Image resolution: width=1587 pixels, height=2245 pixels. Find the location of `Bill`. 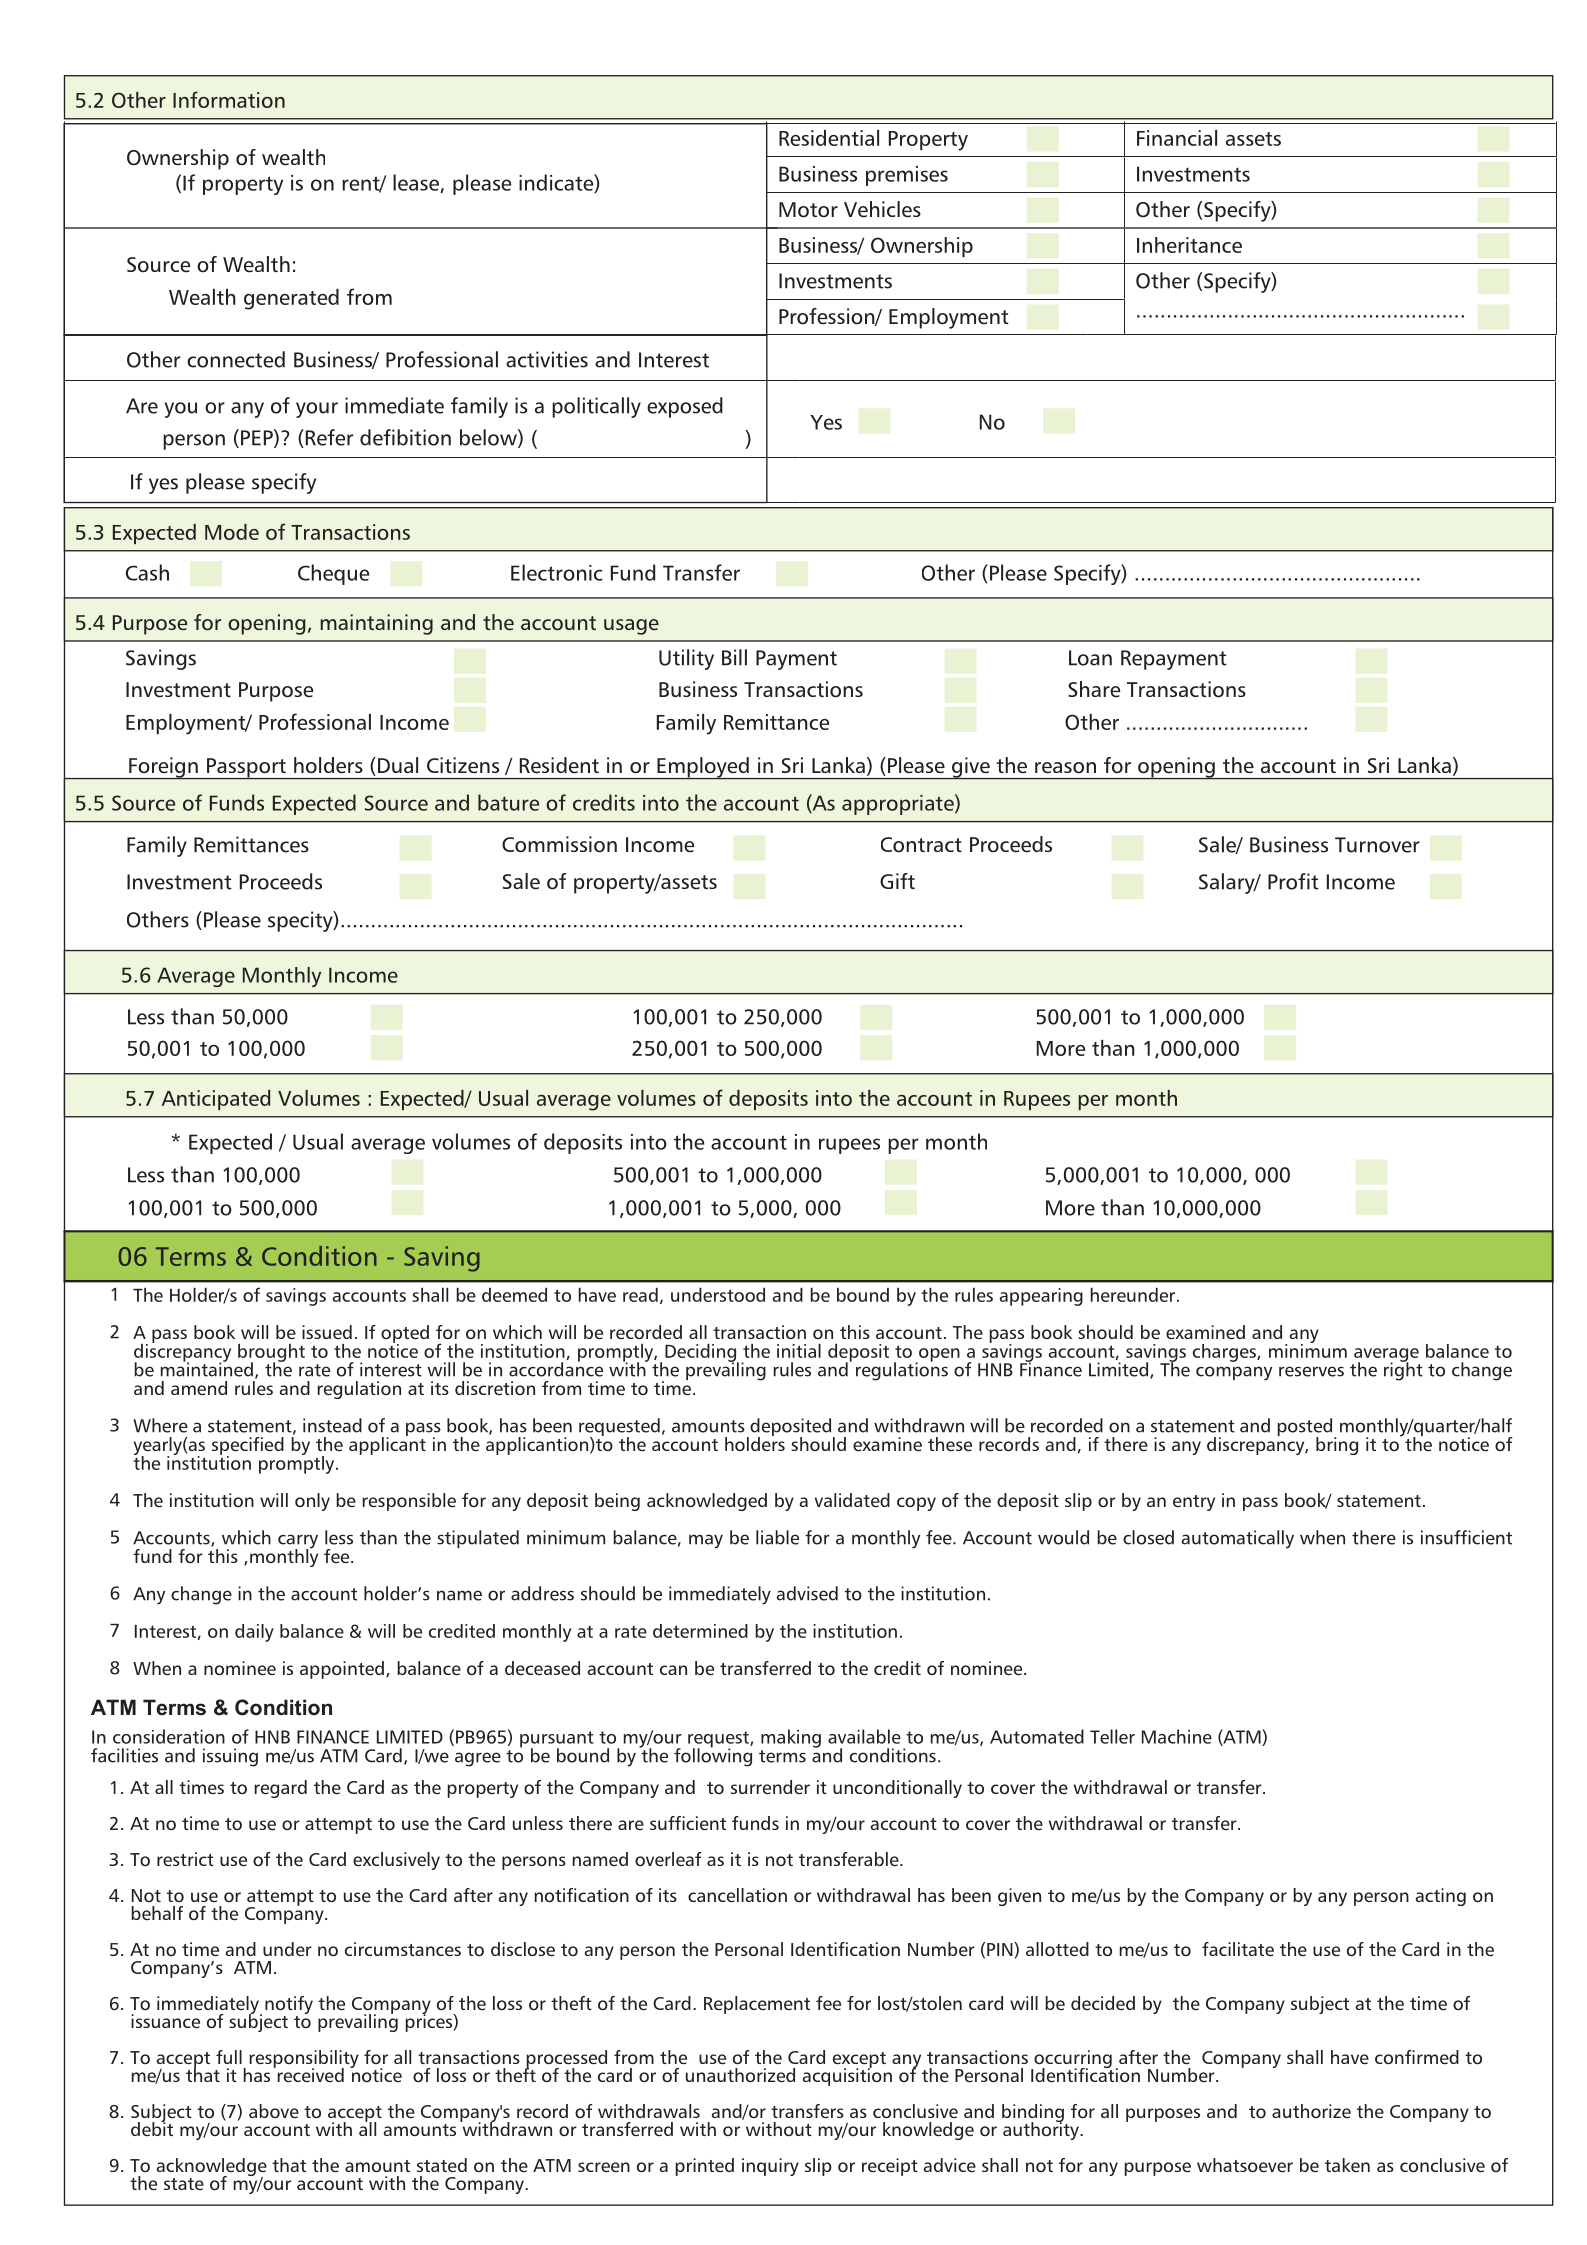

Bill is located at coordinates (734, 657).
